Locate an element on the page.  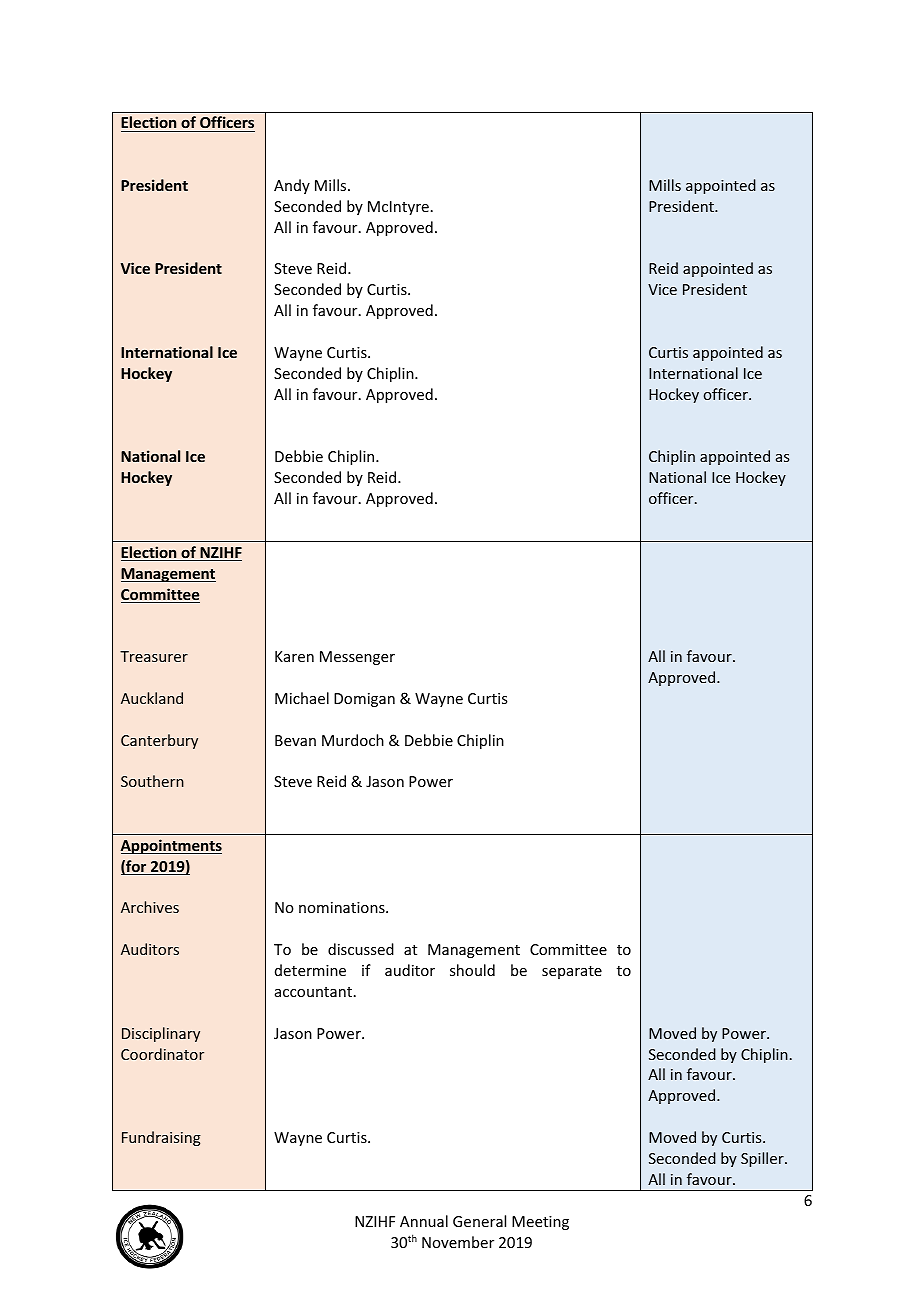
Canterbury is located at coordinates (159, 741).
